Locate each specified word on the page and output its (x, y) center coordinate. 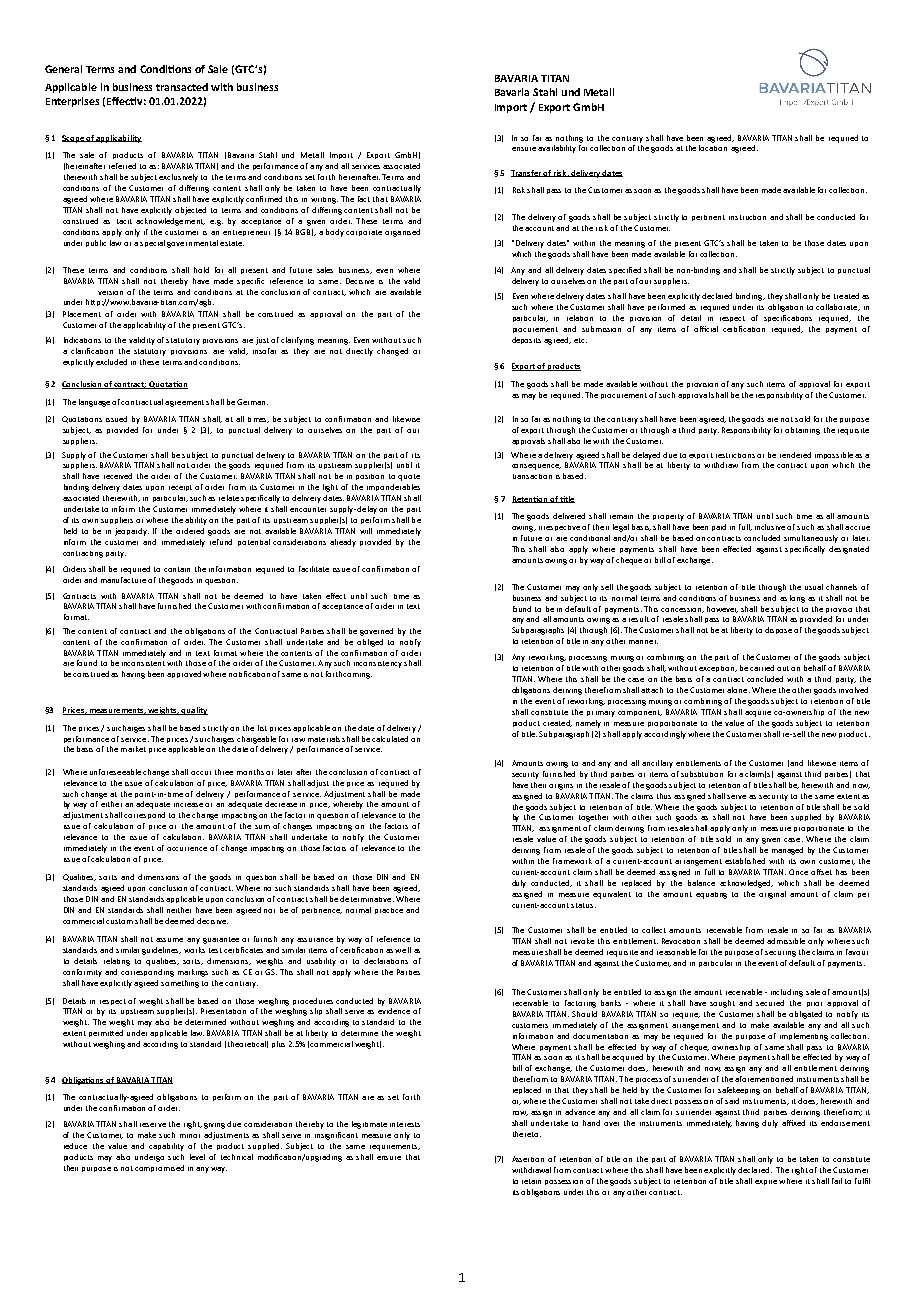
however (722, 609)
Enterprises (72, 102)
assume (169, 940)
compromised (159, 1168)
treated (846, 296)
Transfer (527, 173)
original (772, 895)
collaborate (838, 307)
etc (580, 340)
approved (185, 674)
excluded (111, 362)
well (403, 950)
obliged (370, 643)
